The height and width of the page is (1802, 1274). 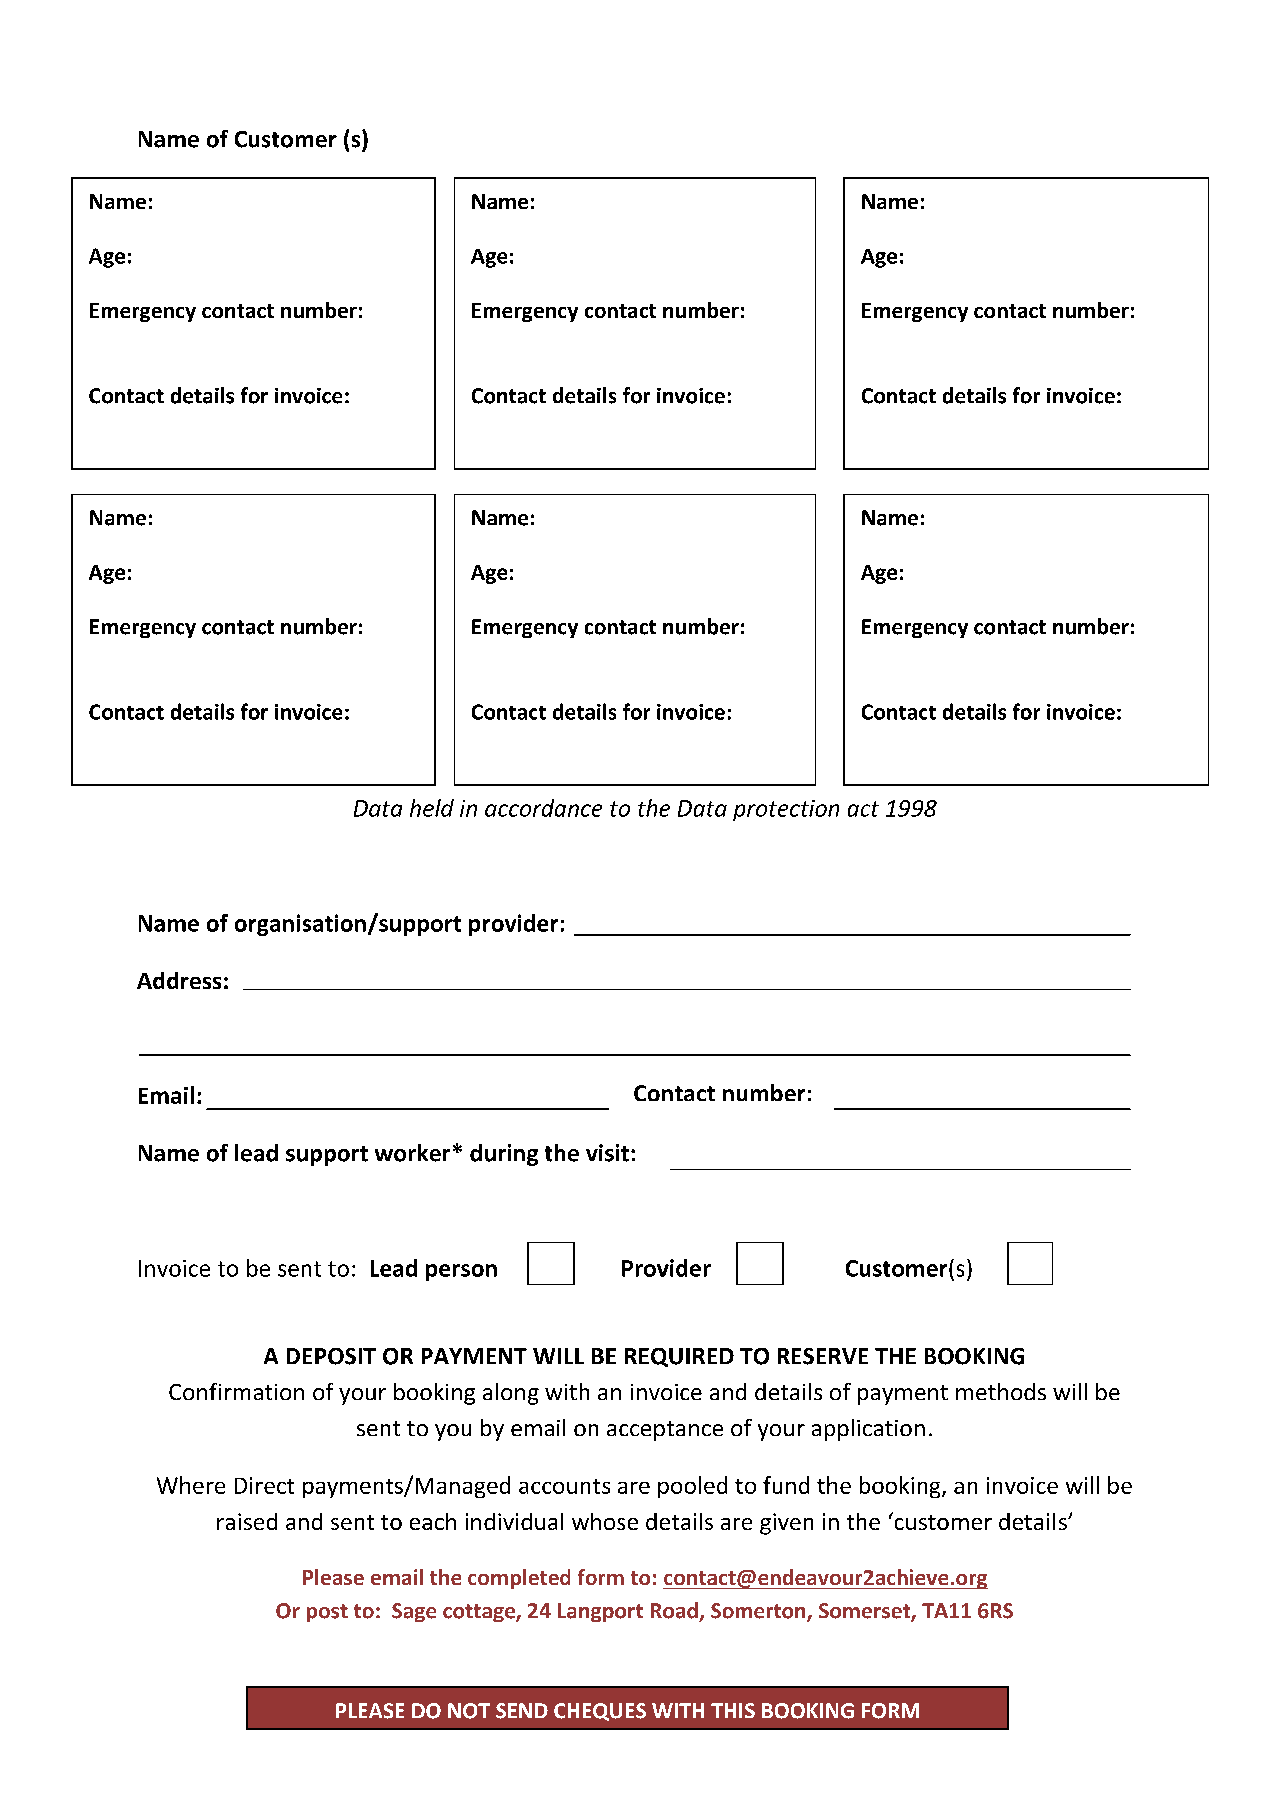 I want to click on Confirmation, so click(x=236, y=1391).
